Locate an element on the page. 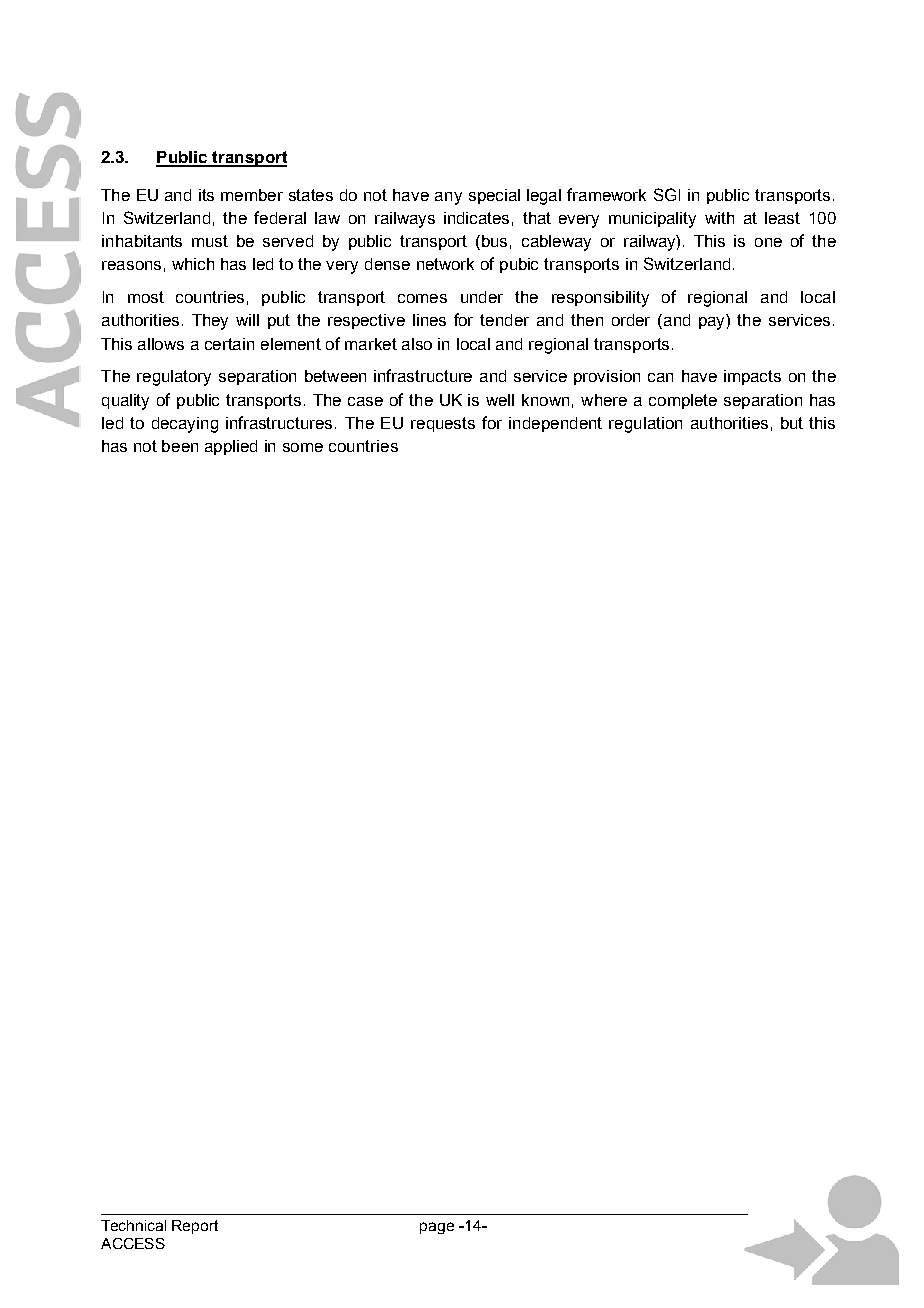  applied is located at coordinates (231, 447).
